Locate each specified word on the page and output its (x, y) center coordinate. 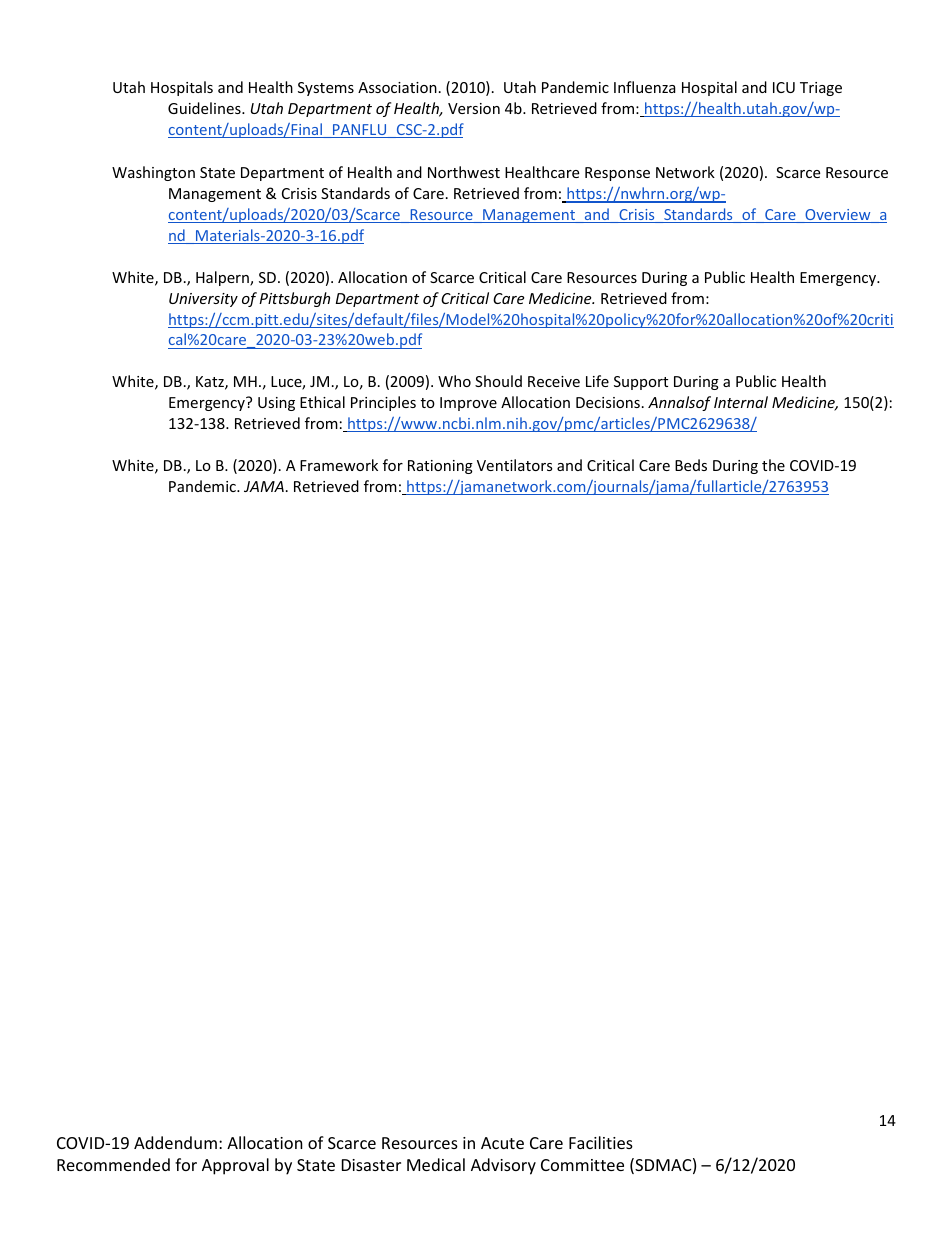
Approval (235, 1166)
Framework (339, 465)
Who (454, 381)
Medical (436, 1164)
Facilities (601, 1142)
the (773, 465)
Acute (502, 1143)
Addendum (175, 1142)
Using (276, 404)
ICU (784, 87)
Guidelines (205, 108)
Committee (582, 1165)
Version (474, 108)
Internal (741, 402)
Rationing (440, 467)
